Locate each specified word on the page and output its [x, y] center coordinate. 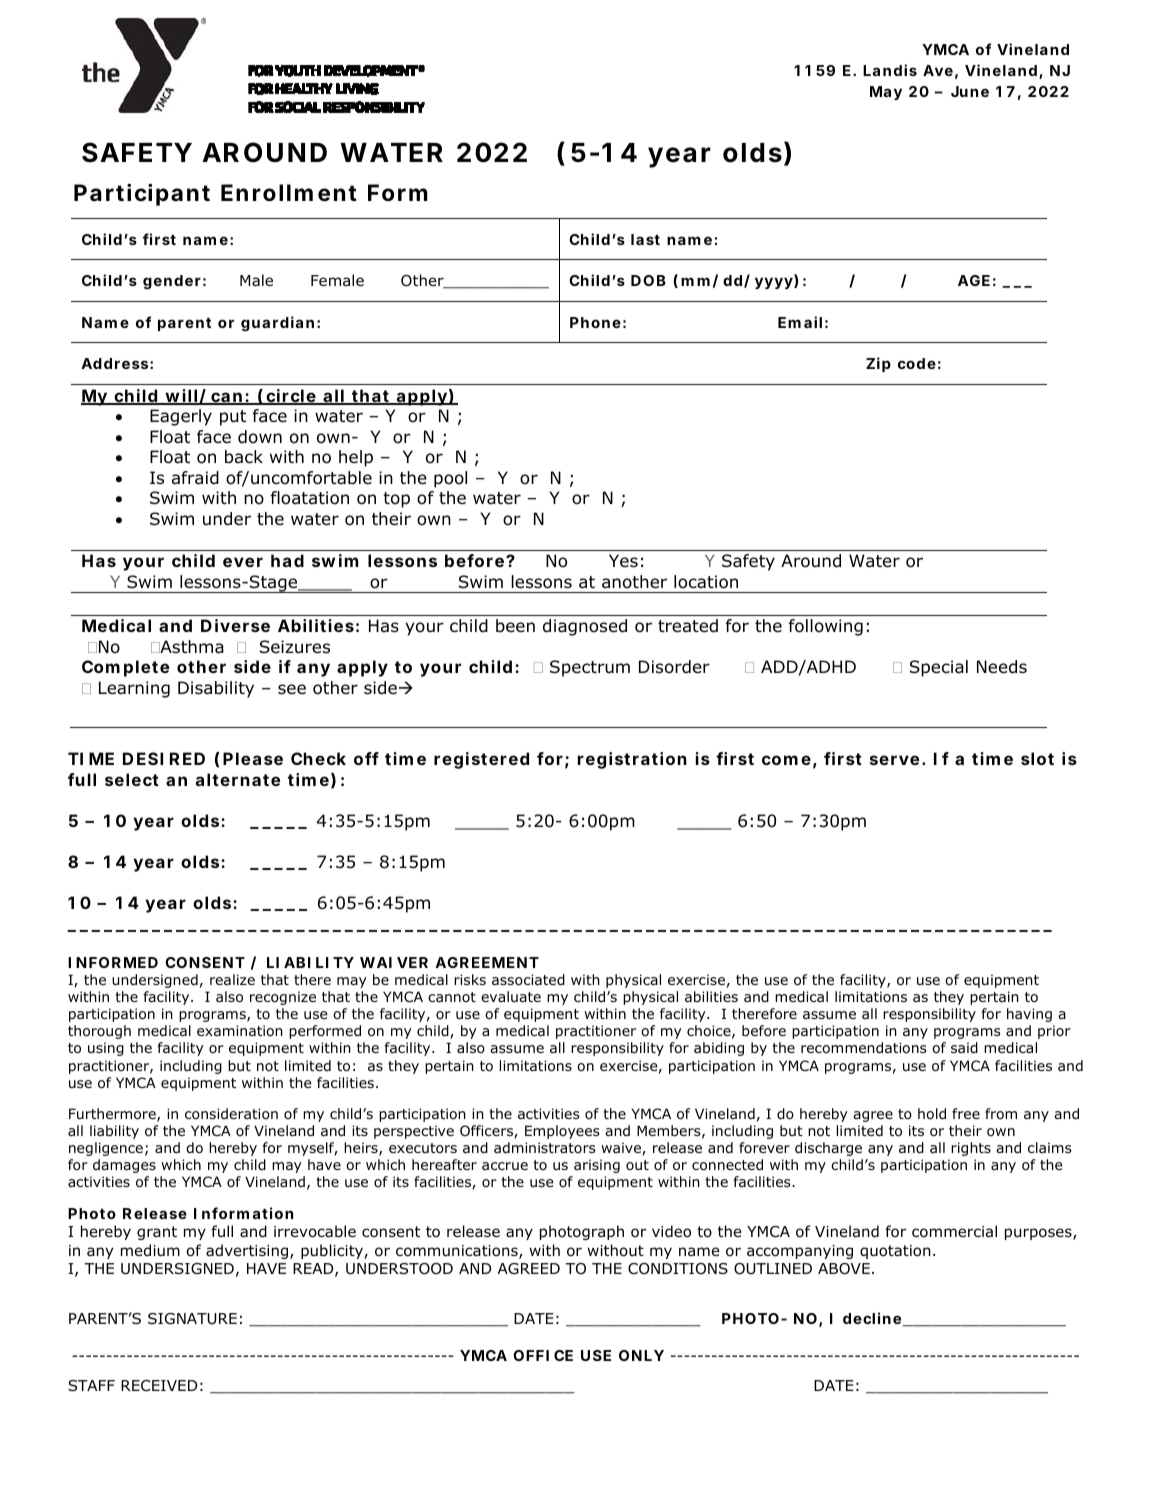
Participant [142, 194]
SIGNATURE [192, 1319]
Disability [216, 689]
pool [450, 479]
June [970, 91]
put [233, 418]
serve [895, 760]
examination [240, 1031]
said [964, 1048]
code [917, 363]
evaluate [511, 996]
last [645, 239]
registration [632, 760]
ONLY [641, 1355]
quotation [895, 1252]
